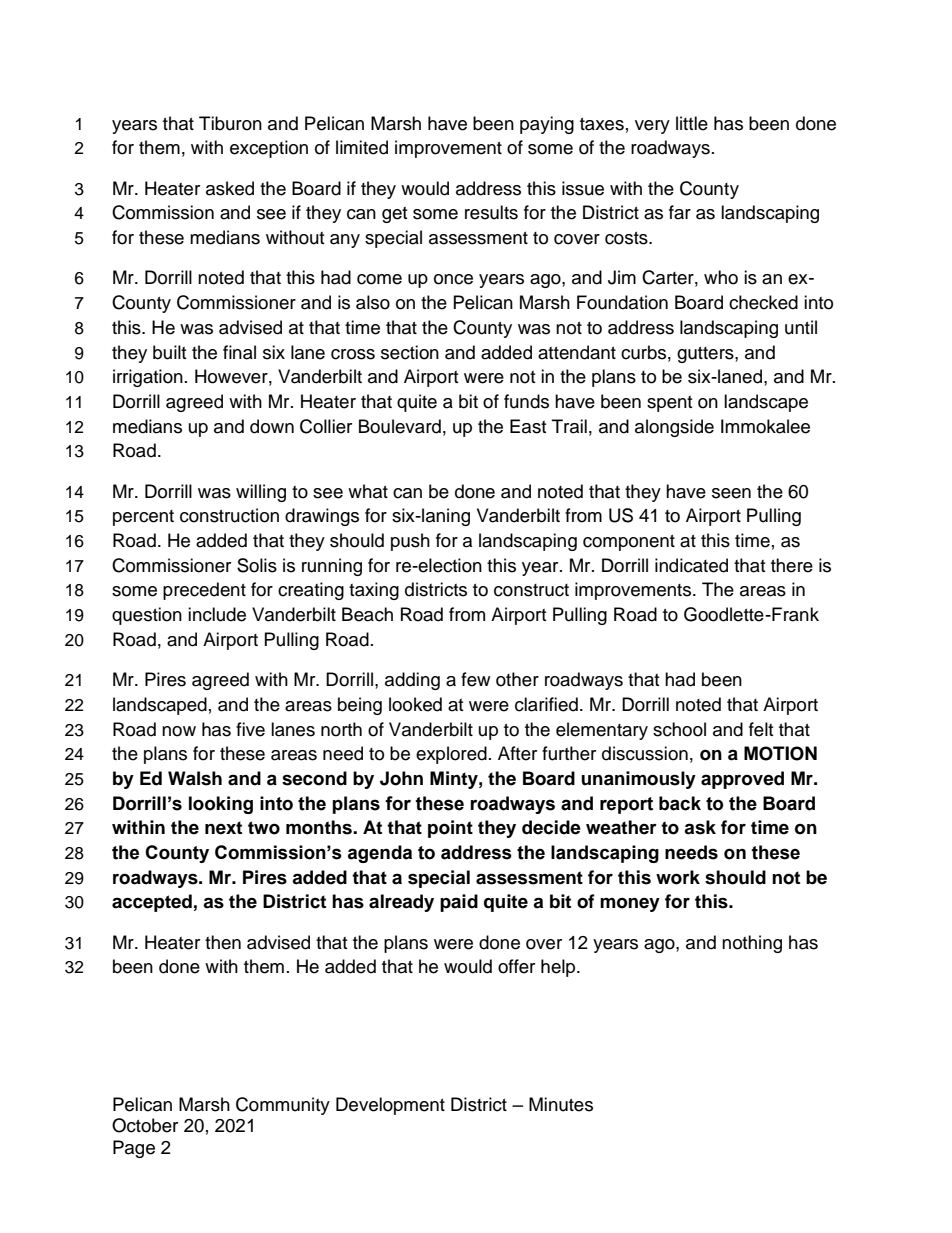 Image resolution: width=952 pixels, height=1233 pixels. I want to click on include, so click(217, 614).
